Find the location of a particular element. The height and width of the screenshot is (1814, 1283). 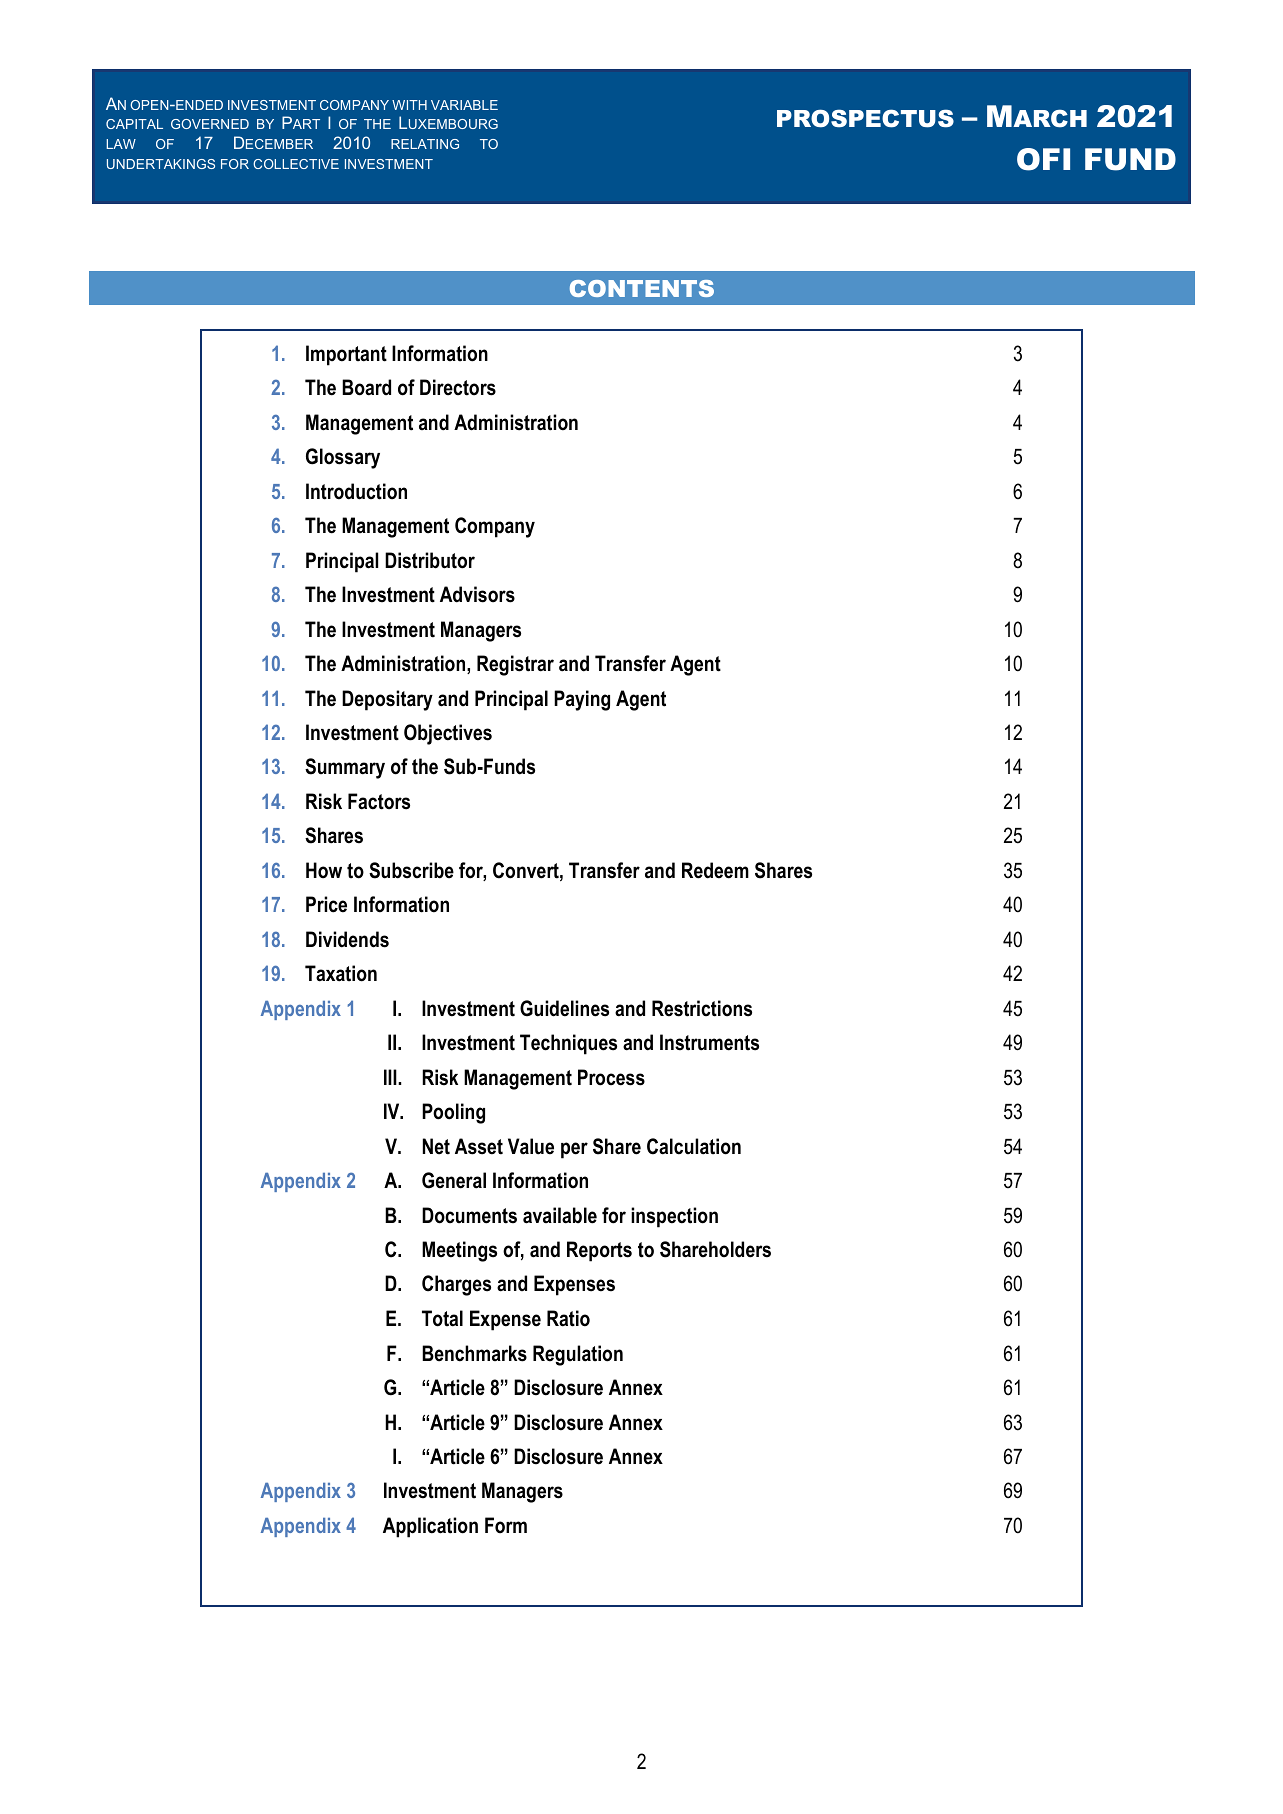

Restrictions is located at coordinates (702, 1008).
